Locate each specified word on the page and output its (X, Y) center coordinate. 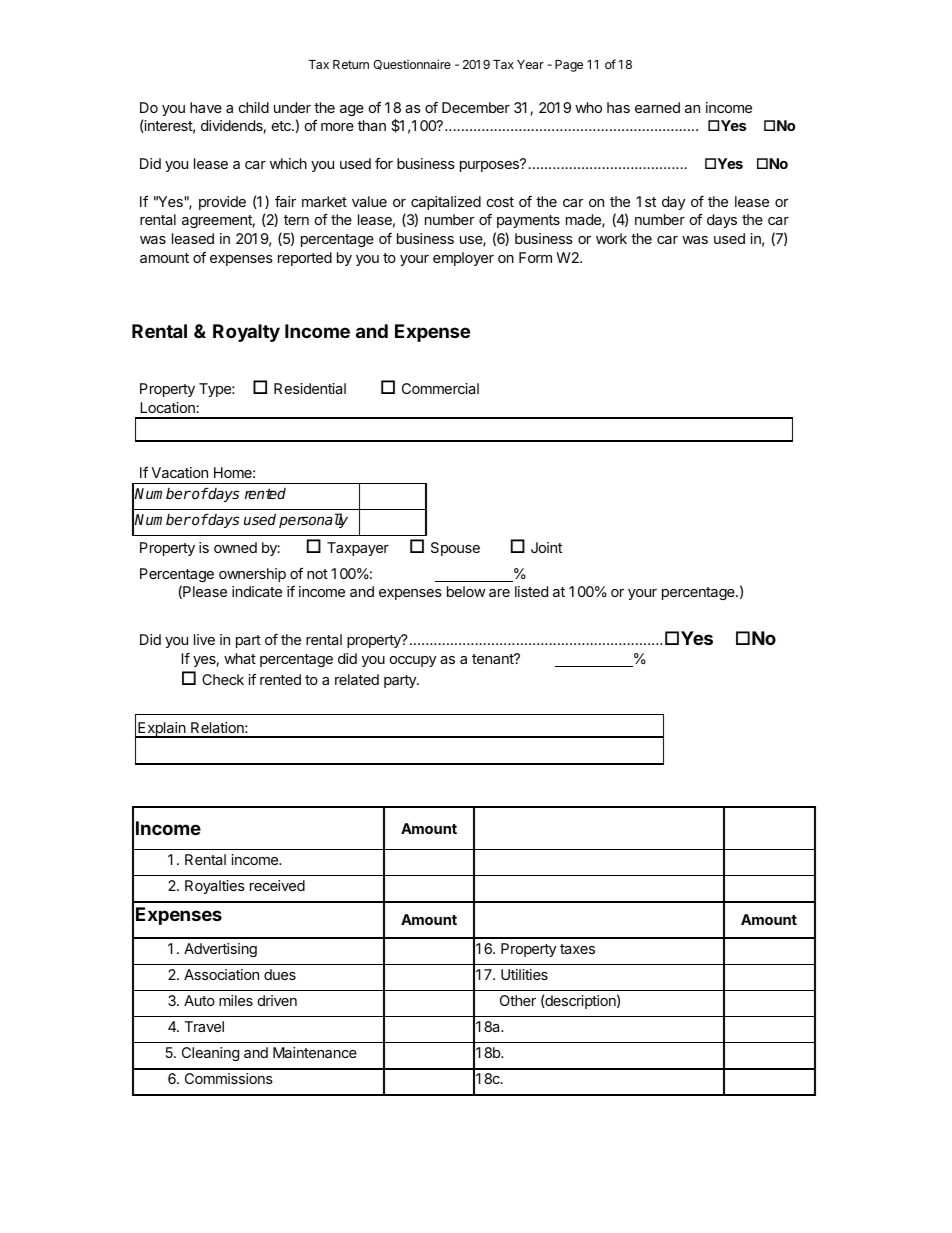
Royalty (246, 333)
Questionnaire (412, 64)
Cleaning (210, 1054)
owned (235, 547)
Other (518, 1000)
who (588, 107)
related (357, 679)
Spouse (455, 549)
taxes (577, 949)
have (206, 107)
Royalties (215, 887)
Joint (546, 547)
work (611, 238)
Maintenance (315, 1052)
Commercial (440, 388)
